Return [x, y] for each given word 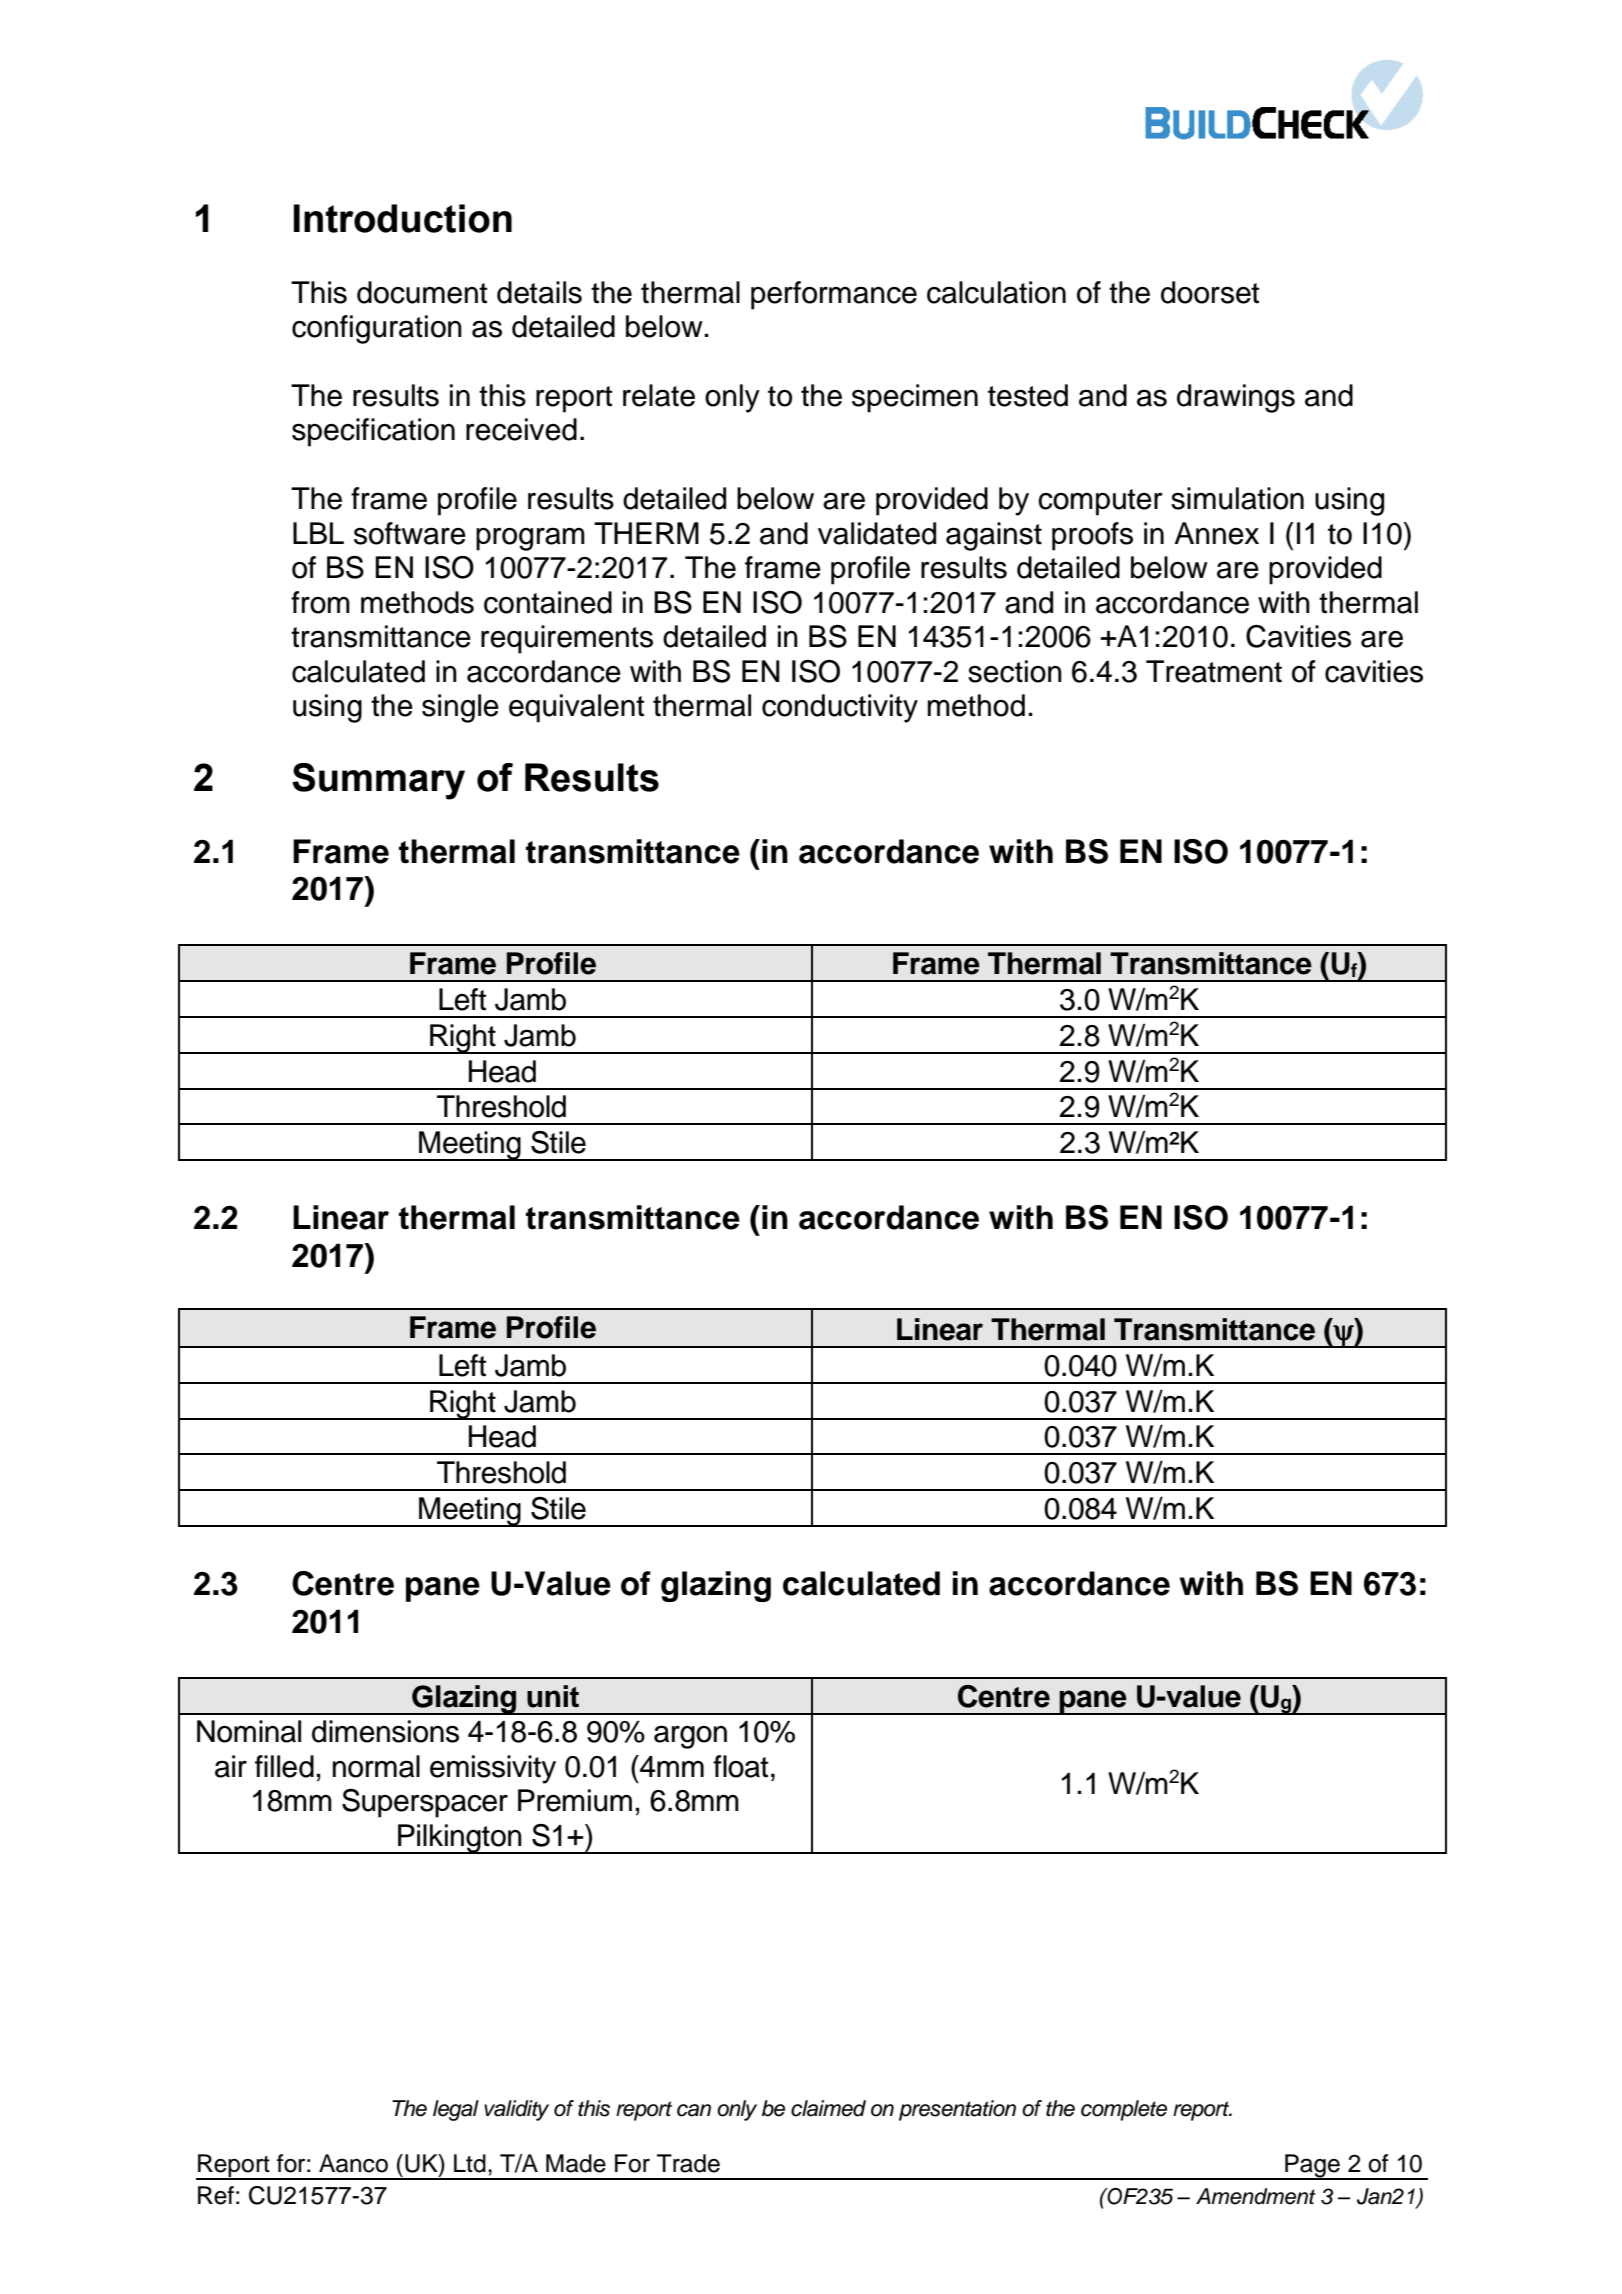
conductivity [840, 708]
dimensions [385, 1731]
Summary [378, 781]
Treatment [1214, 671]
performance [834, 295]
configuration [377, 329]
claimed [828, 2108]
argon [690, 1737]
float [740, 1766]
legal [456, 2110]
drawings [1236, 398]
